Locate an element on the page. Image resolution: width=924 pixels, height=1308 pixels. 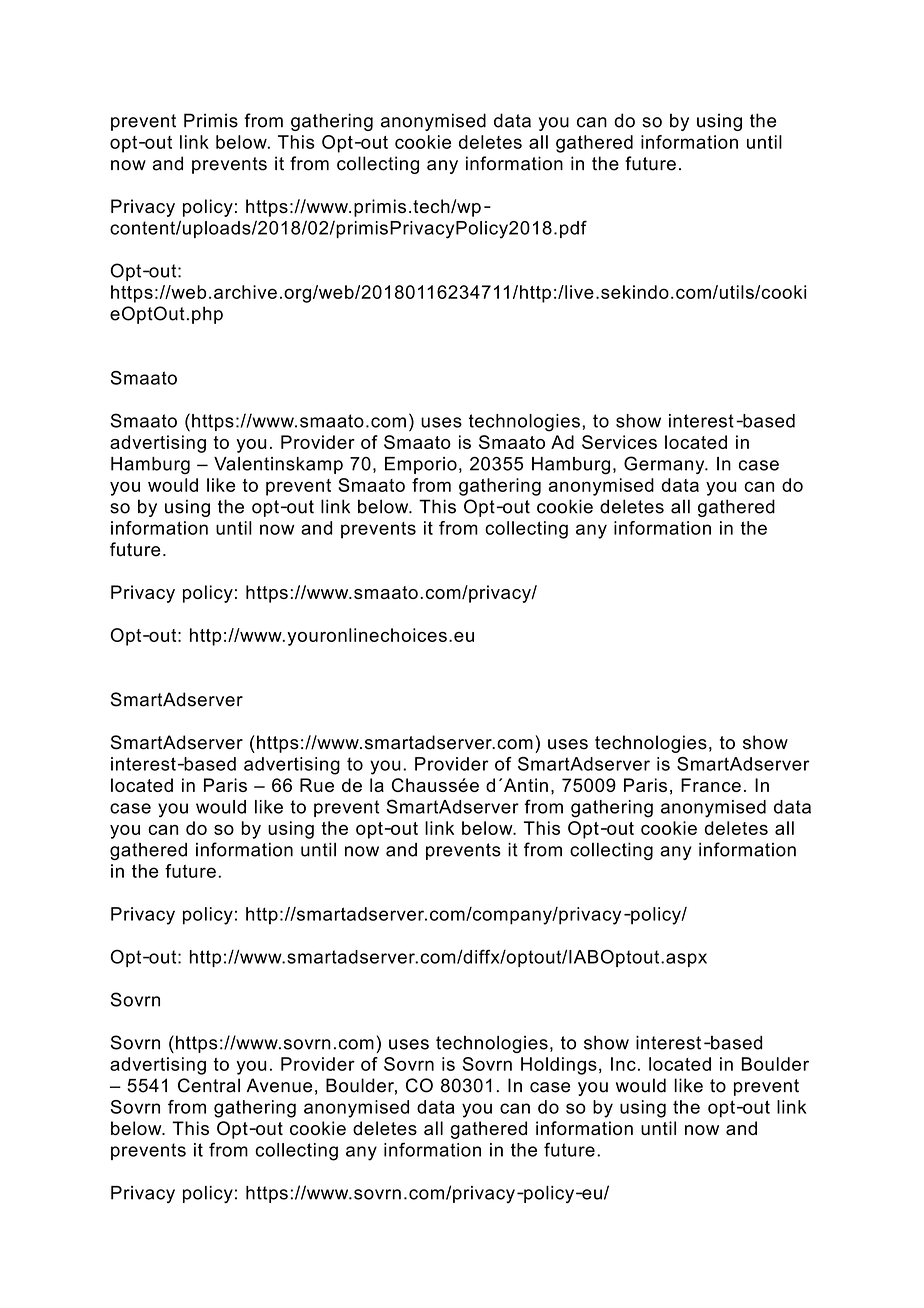
France is located at coordinates (711, 785).
